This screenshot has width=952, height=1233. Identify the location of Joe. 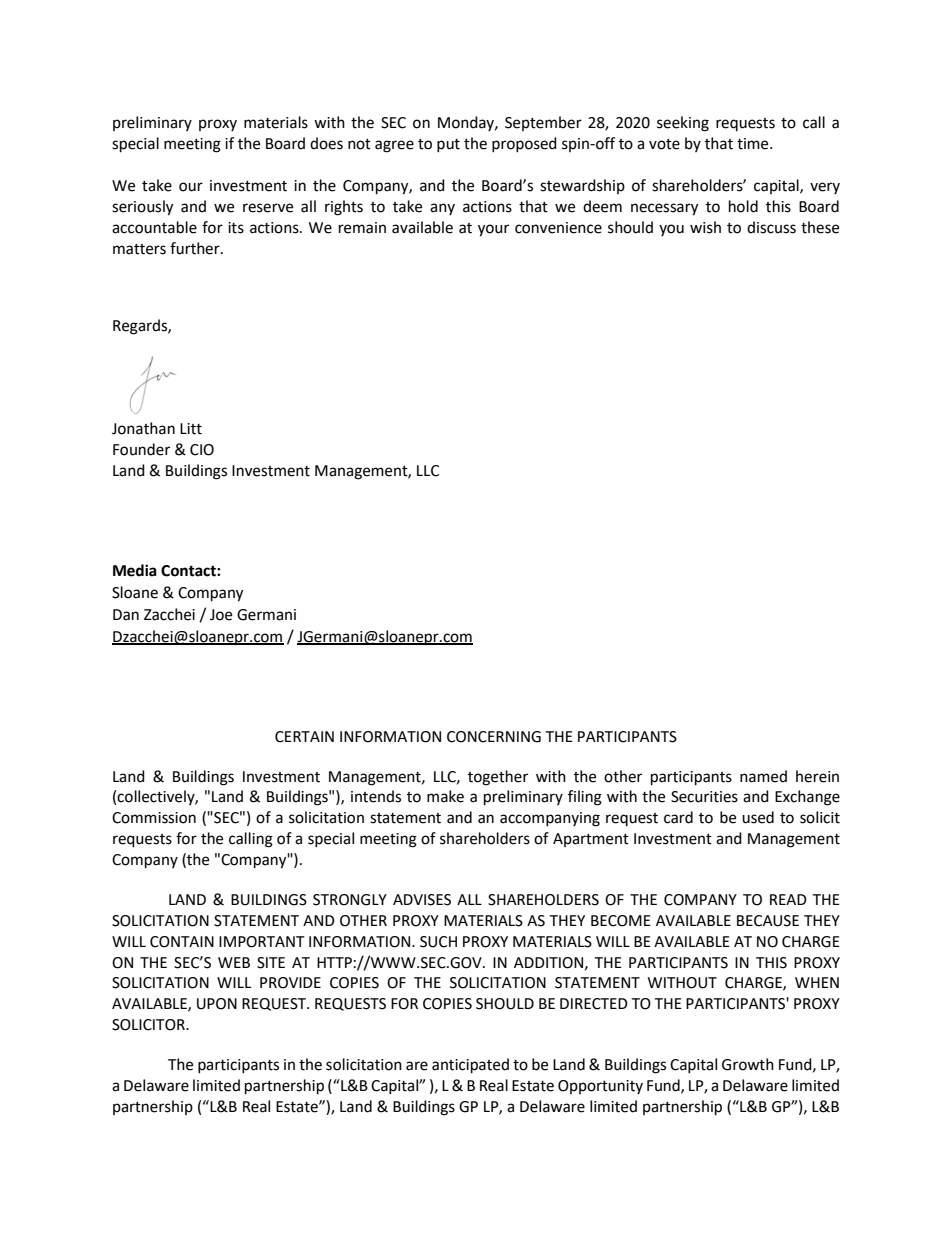
(221, 615).
